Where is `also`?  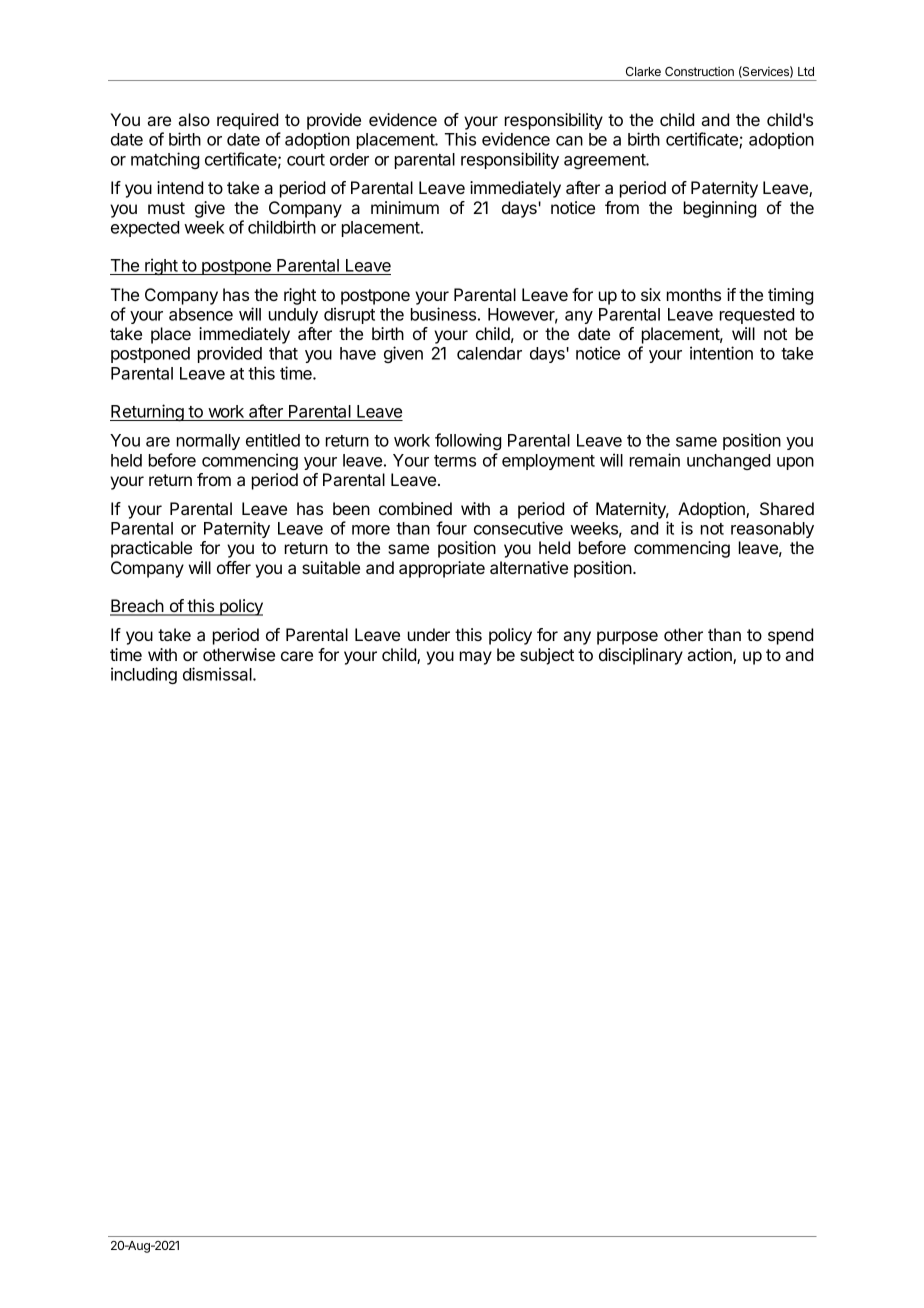
also is located at coordinates (194, 119).
